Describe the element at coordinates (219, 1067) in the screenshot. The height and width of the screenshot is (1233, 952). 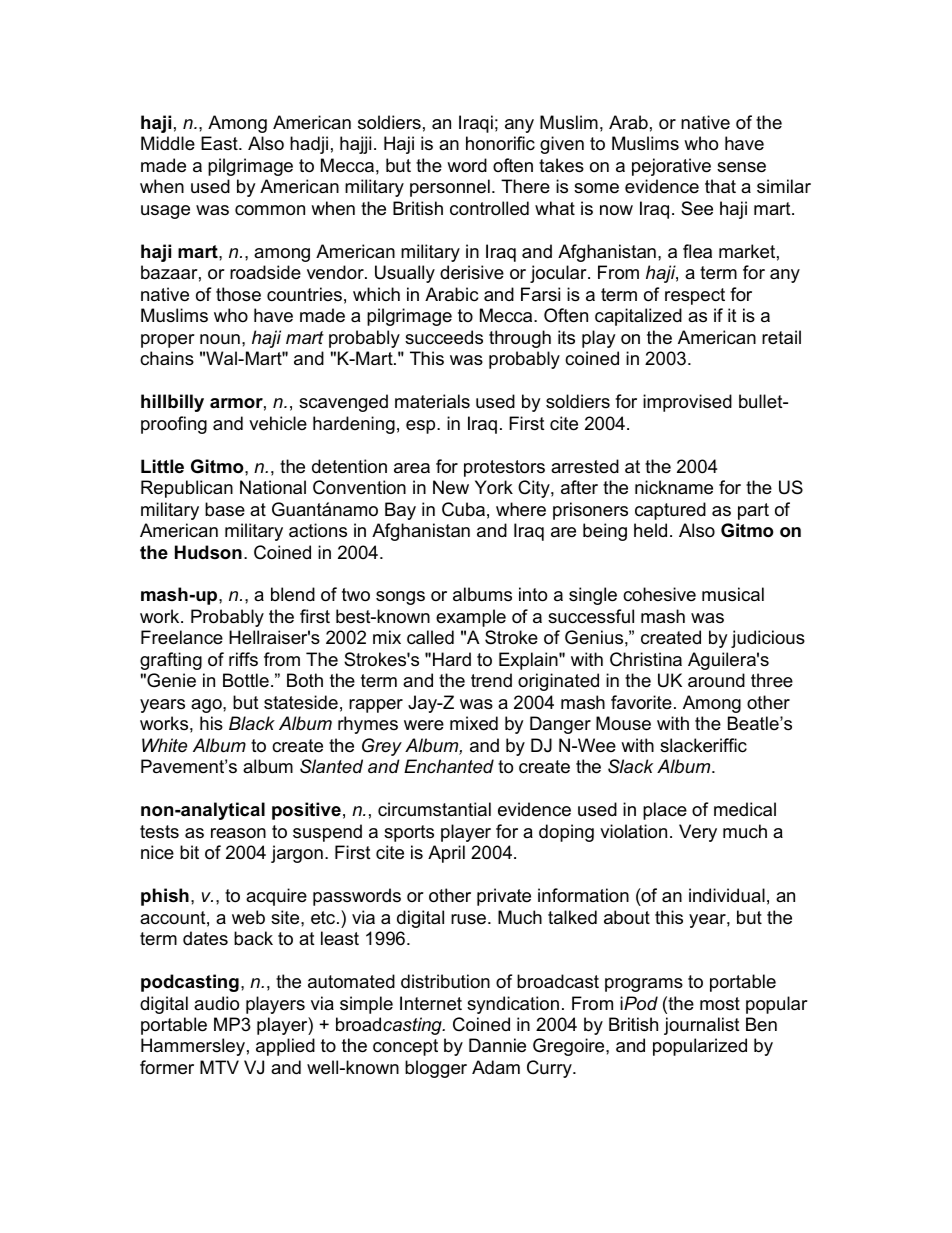
I see `MTV` at that location.
